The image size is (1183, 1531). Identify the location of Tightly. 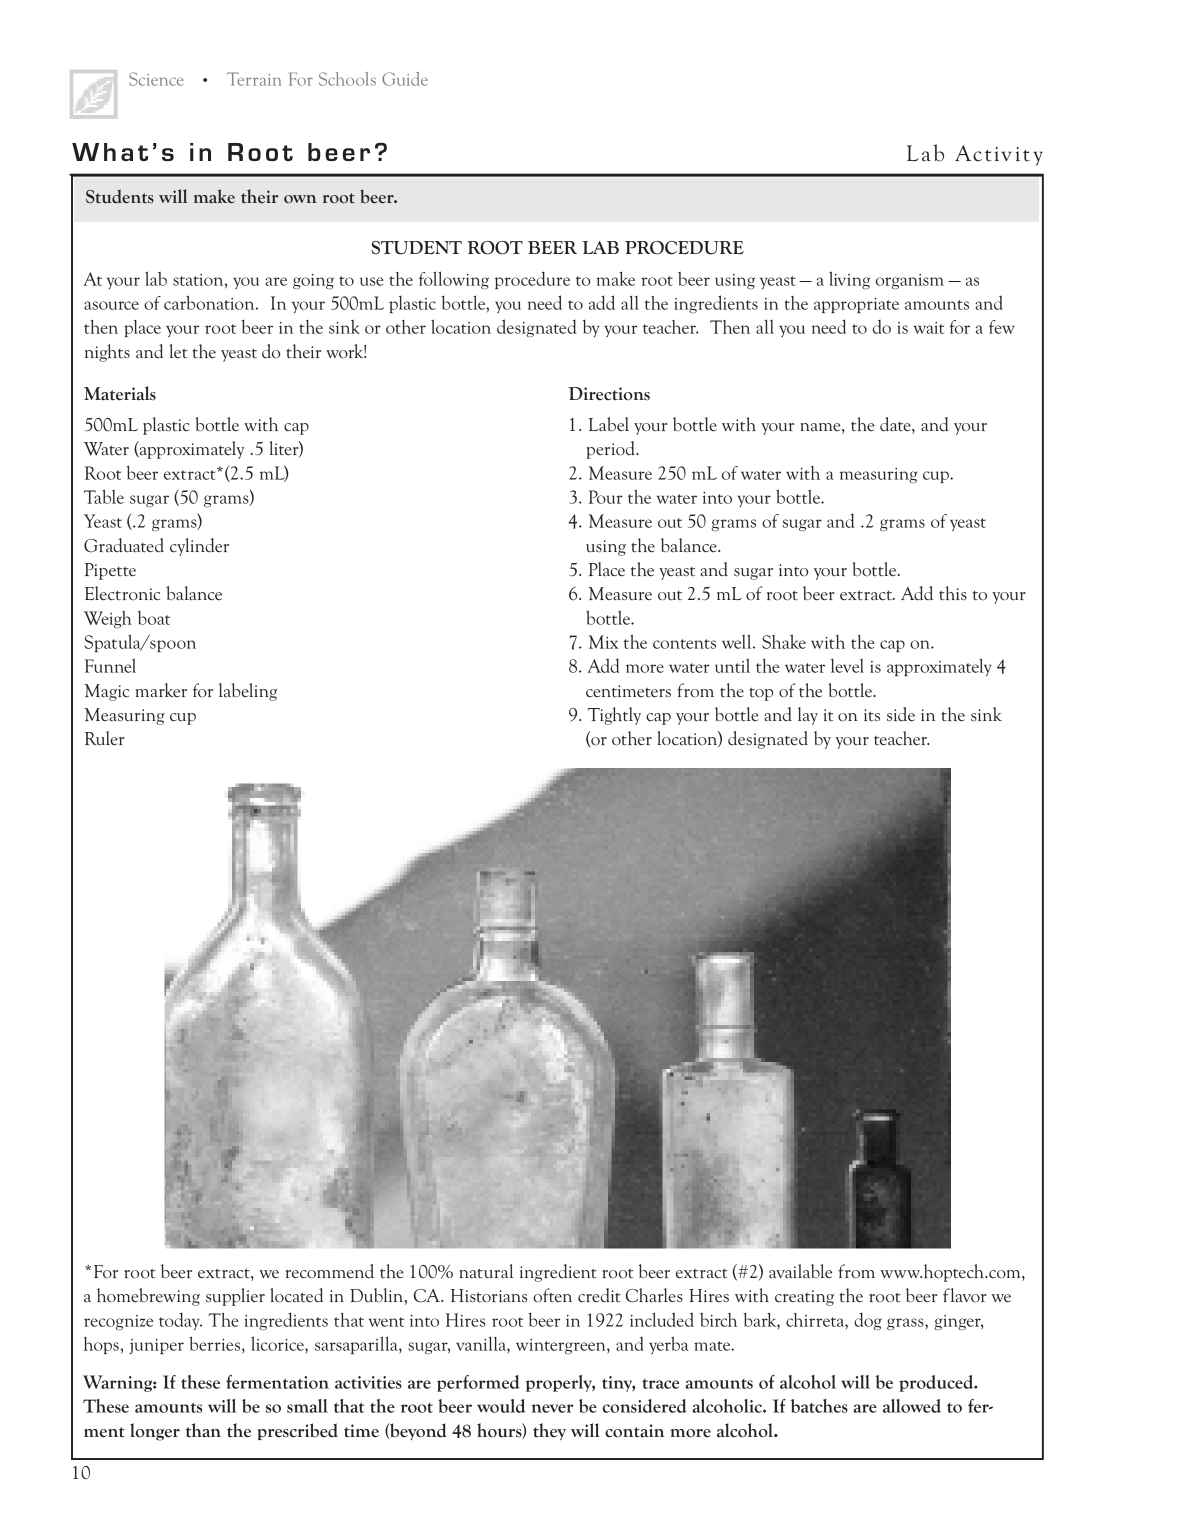
(614, 716).
